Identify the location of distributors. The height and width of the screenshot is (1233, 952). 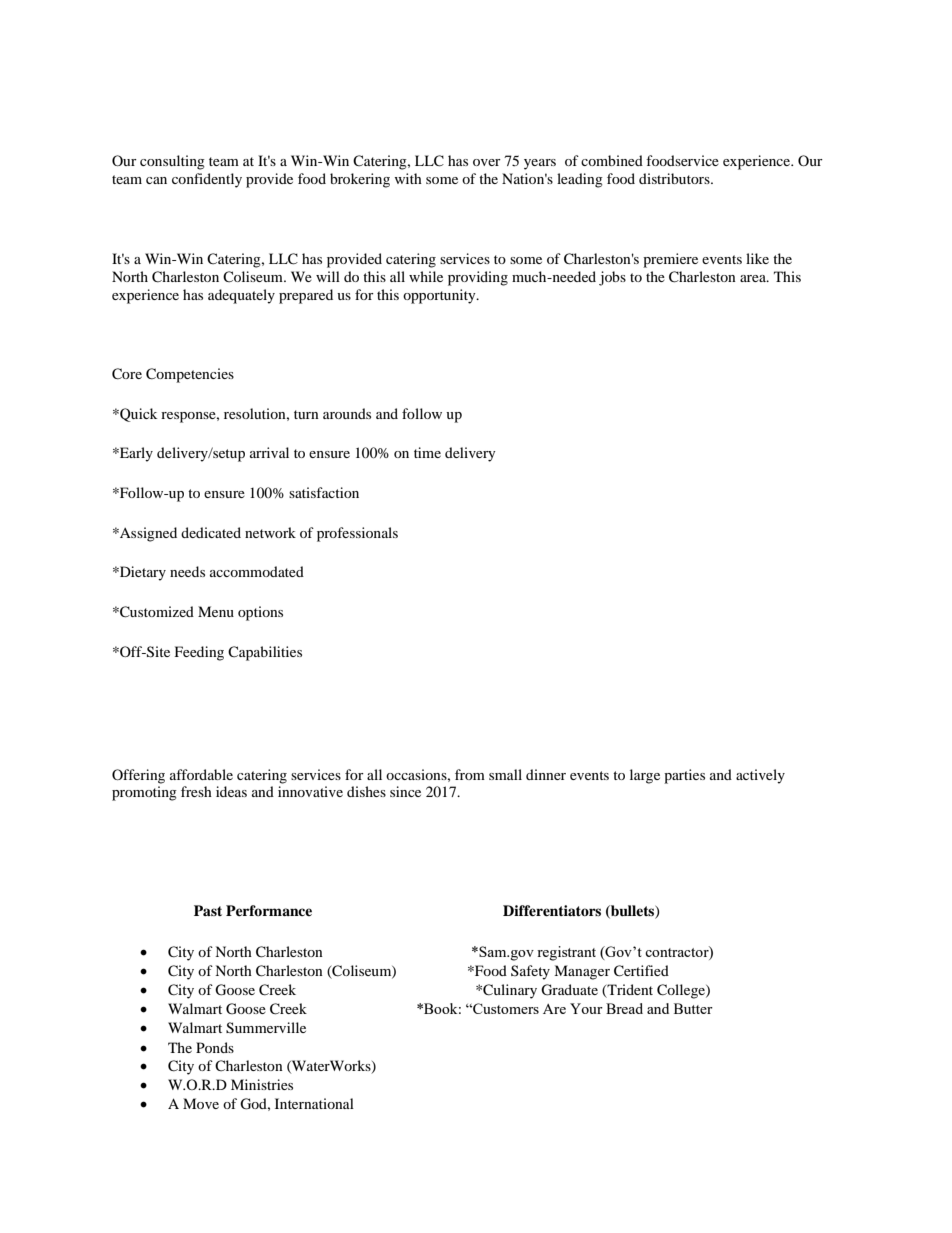
(675, 178).
